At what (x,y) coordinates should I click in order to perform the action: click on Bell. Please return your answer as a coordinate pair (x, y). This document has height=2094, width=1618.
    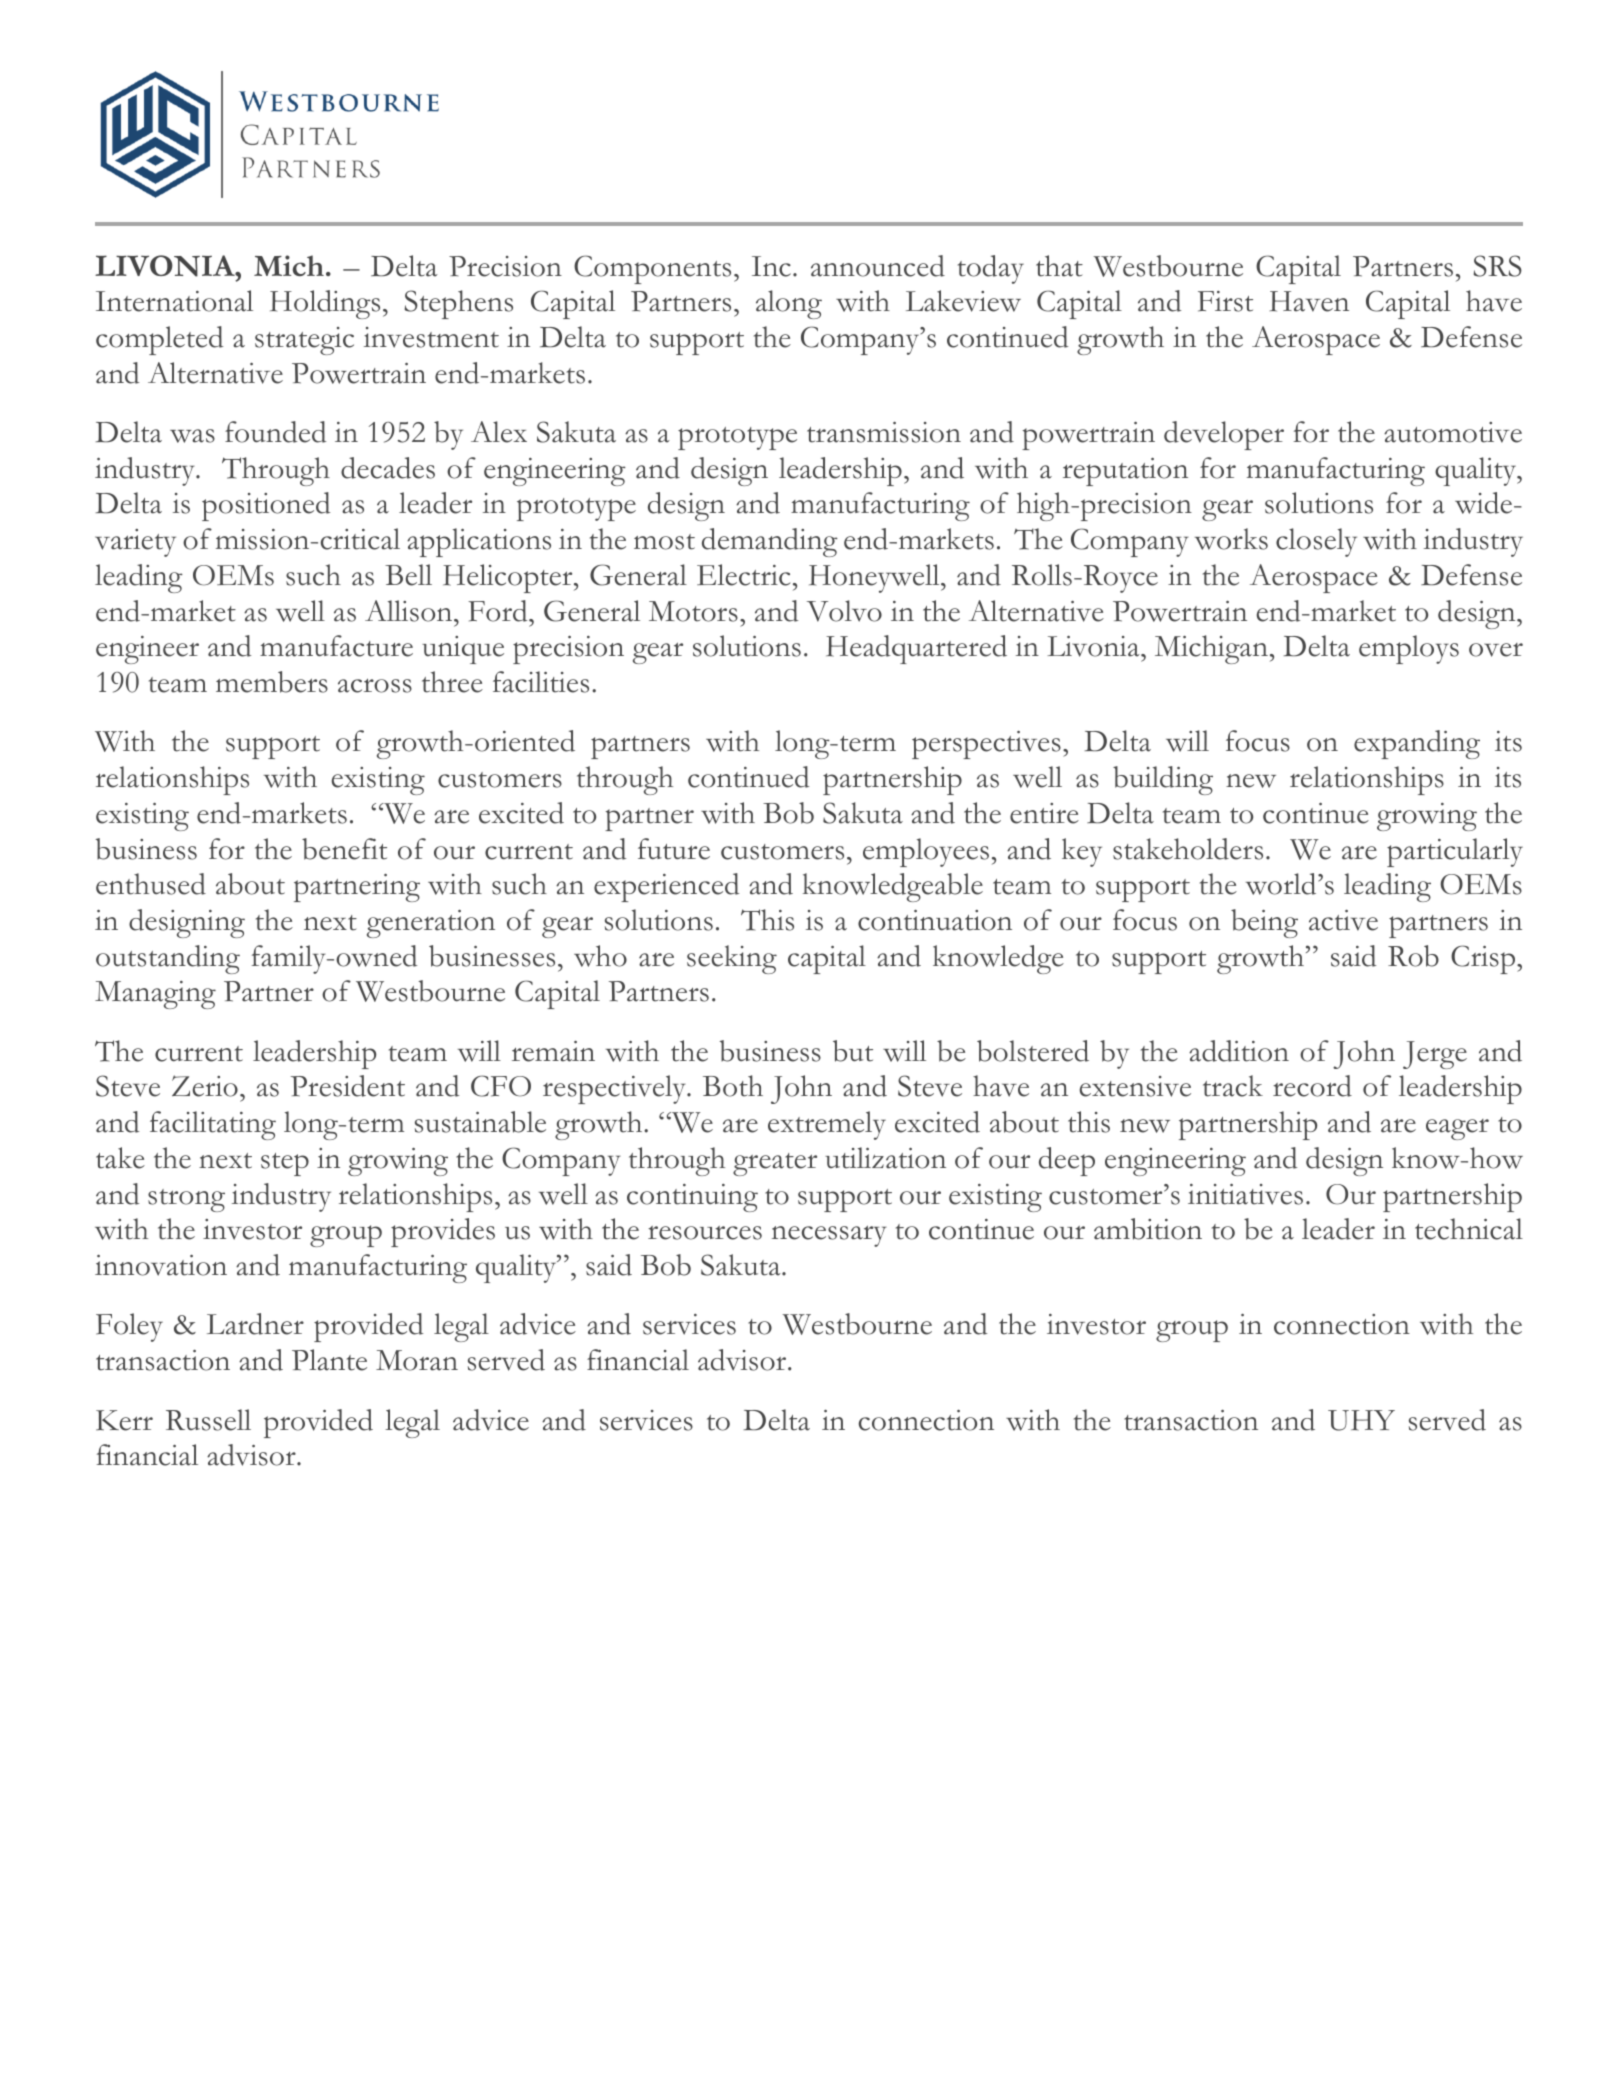
    Looking at the image, I should click on (408, 575).
